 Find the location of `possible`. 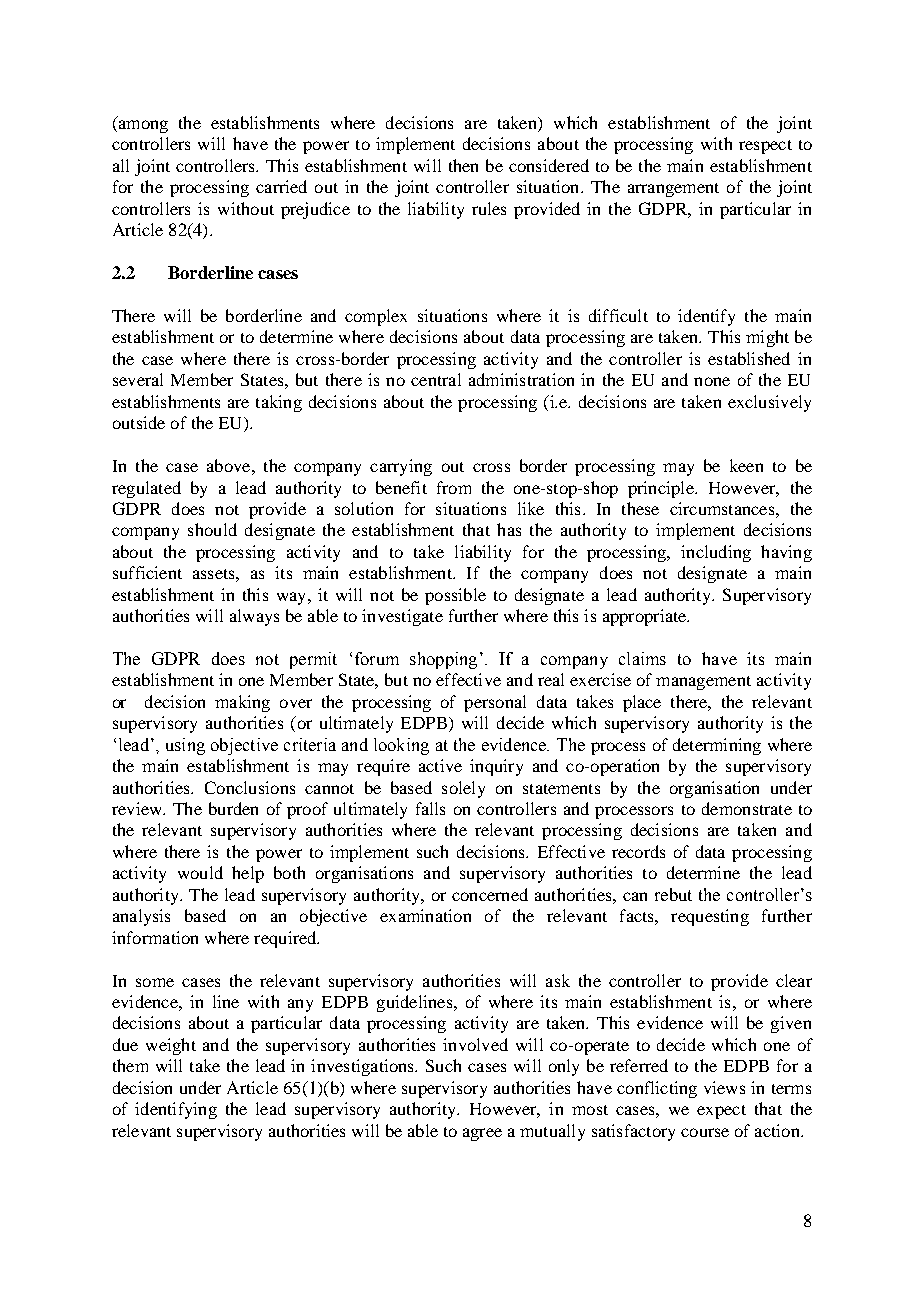

possible is located at coordinates (455, 596).
